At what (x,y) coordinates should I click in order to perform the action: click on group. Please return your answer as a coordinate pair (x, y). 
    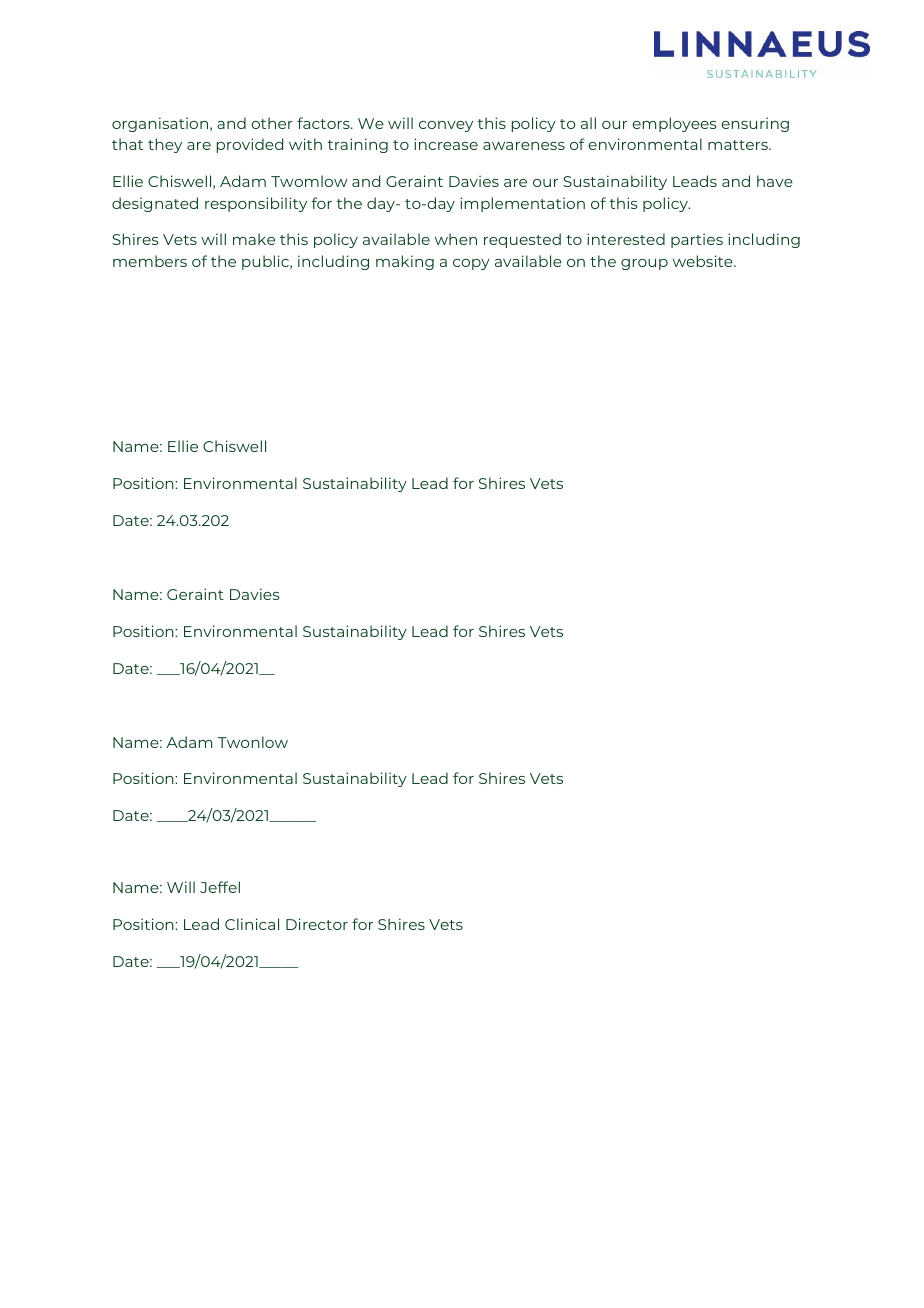
    Looking at the image, I should click on (644, 264).
